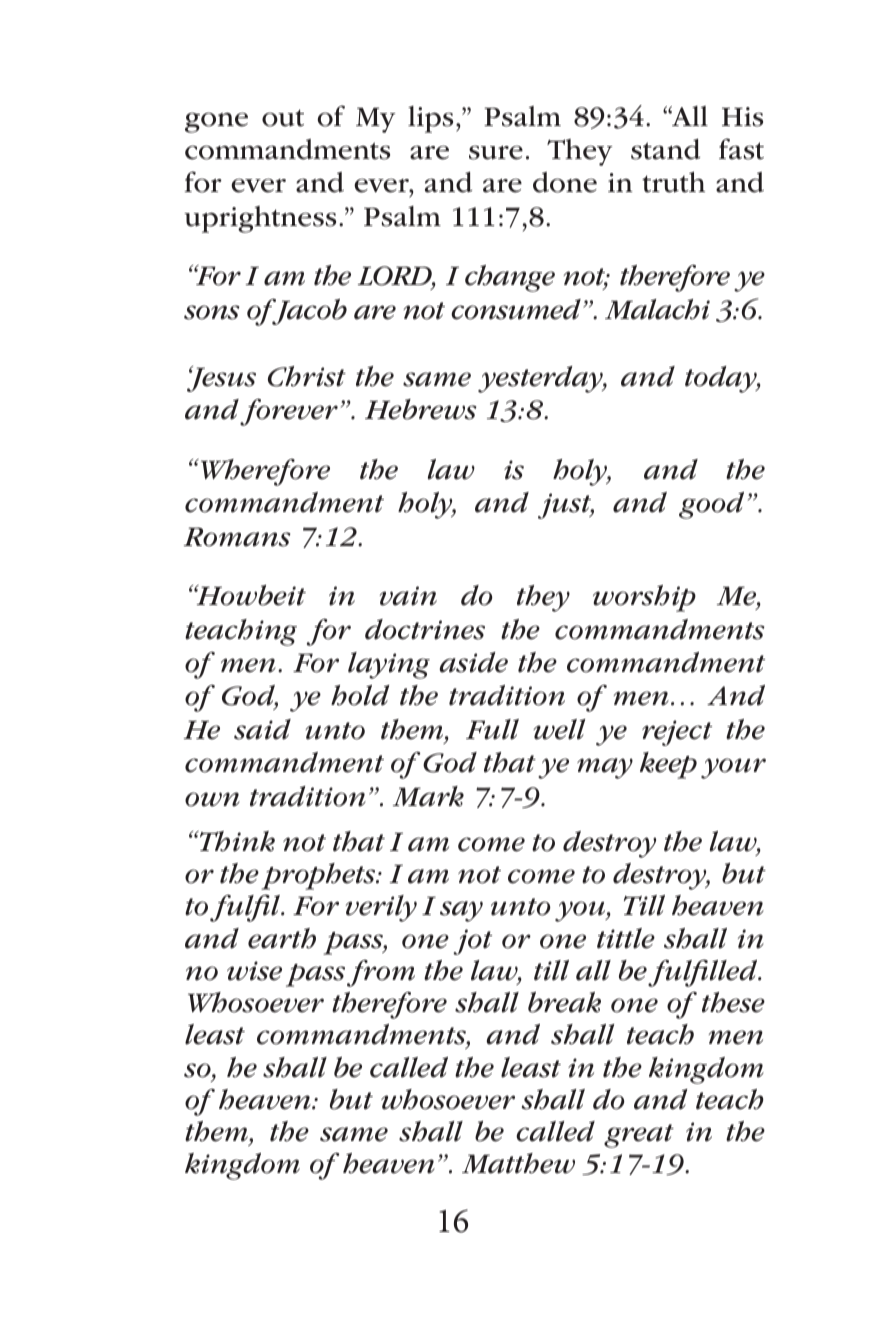  Describe the element at coordinates (254, 971) in the screenshot. I see `wise` at that location.
